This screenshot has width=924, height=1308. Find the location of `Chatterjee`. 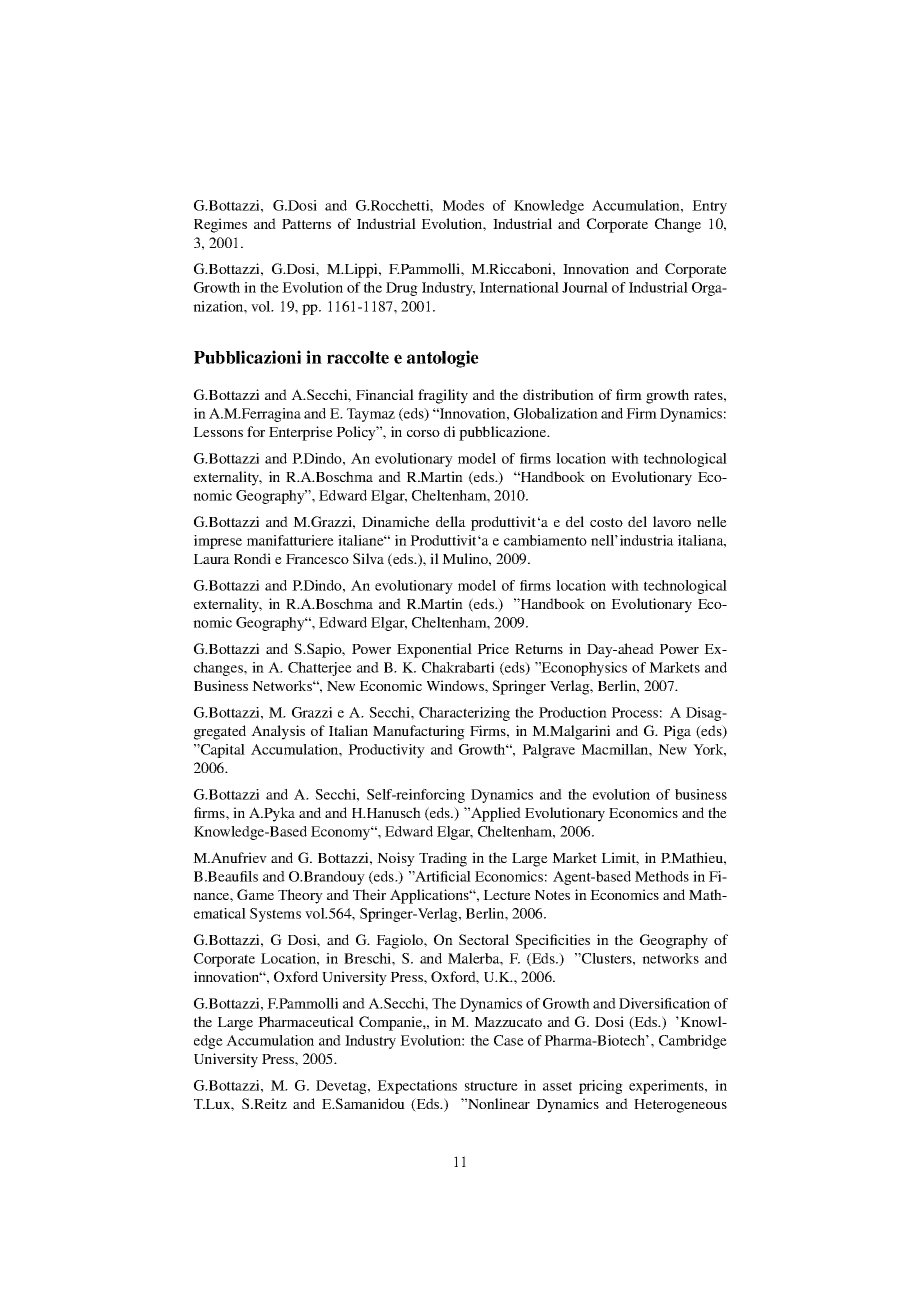

Chatterjee is located at coordinates (320, 669).
